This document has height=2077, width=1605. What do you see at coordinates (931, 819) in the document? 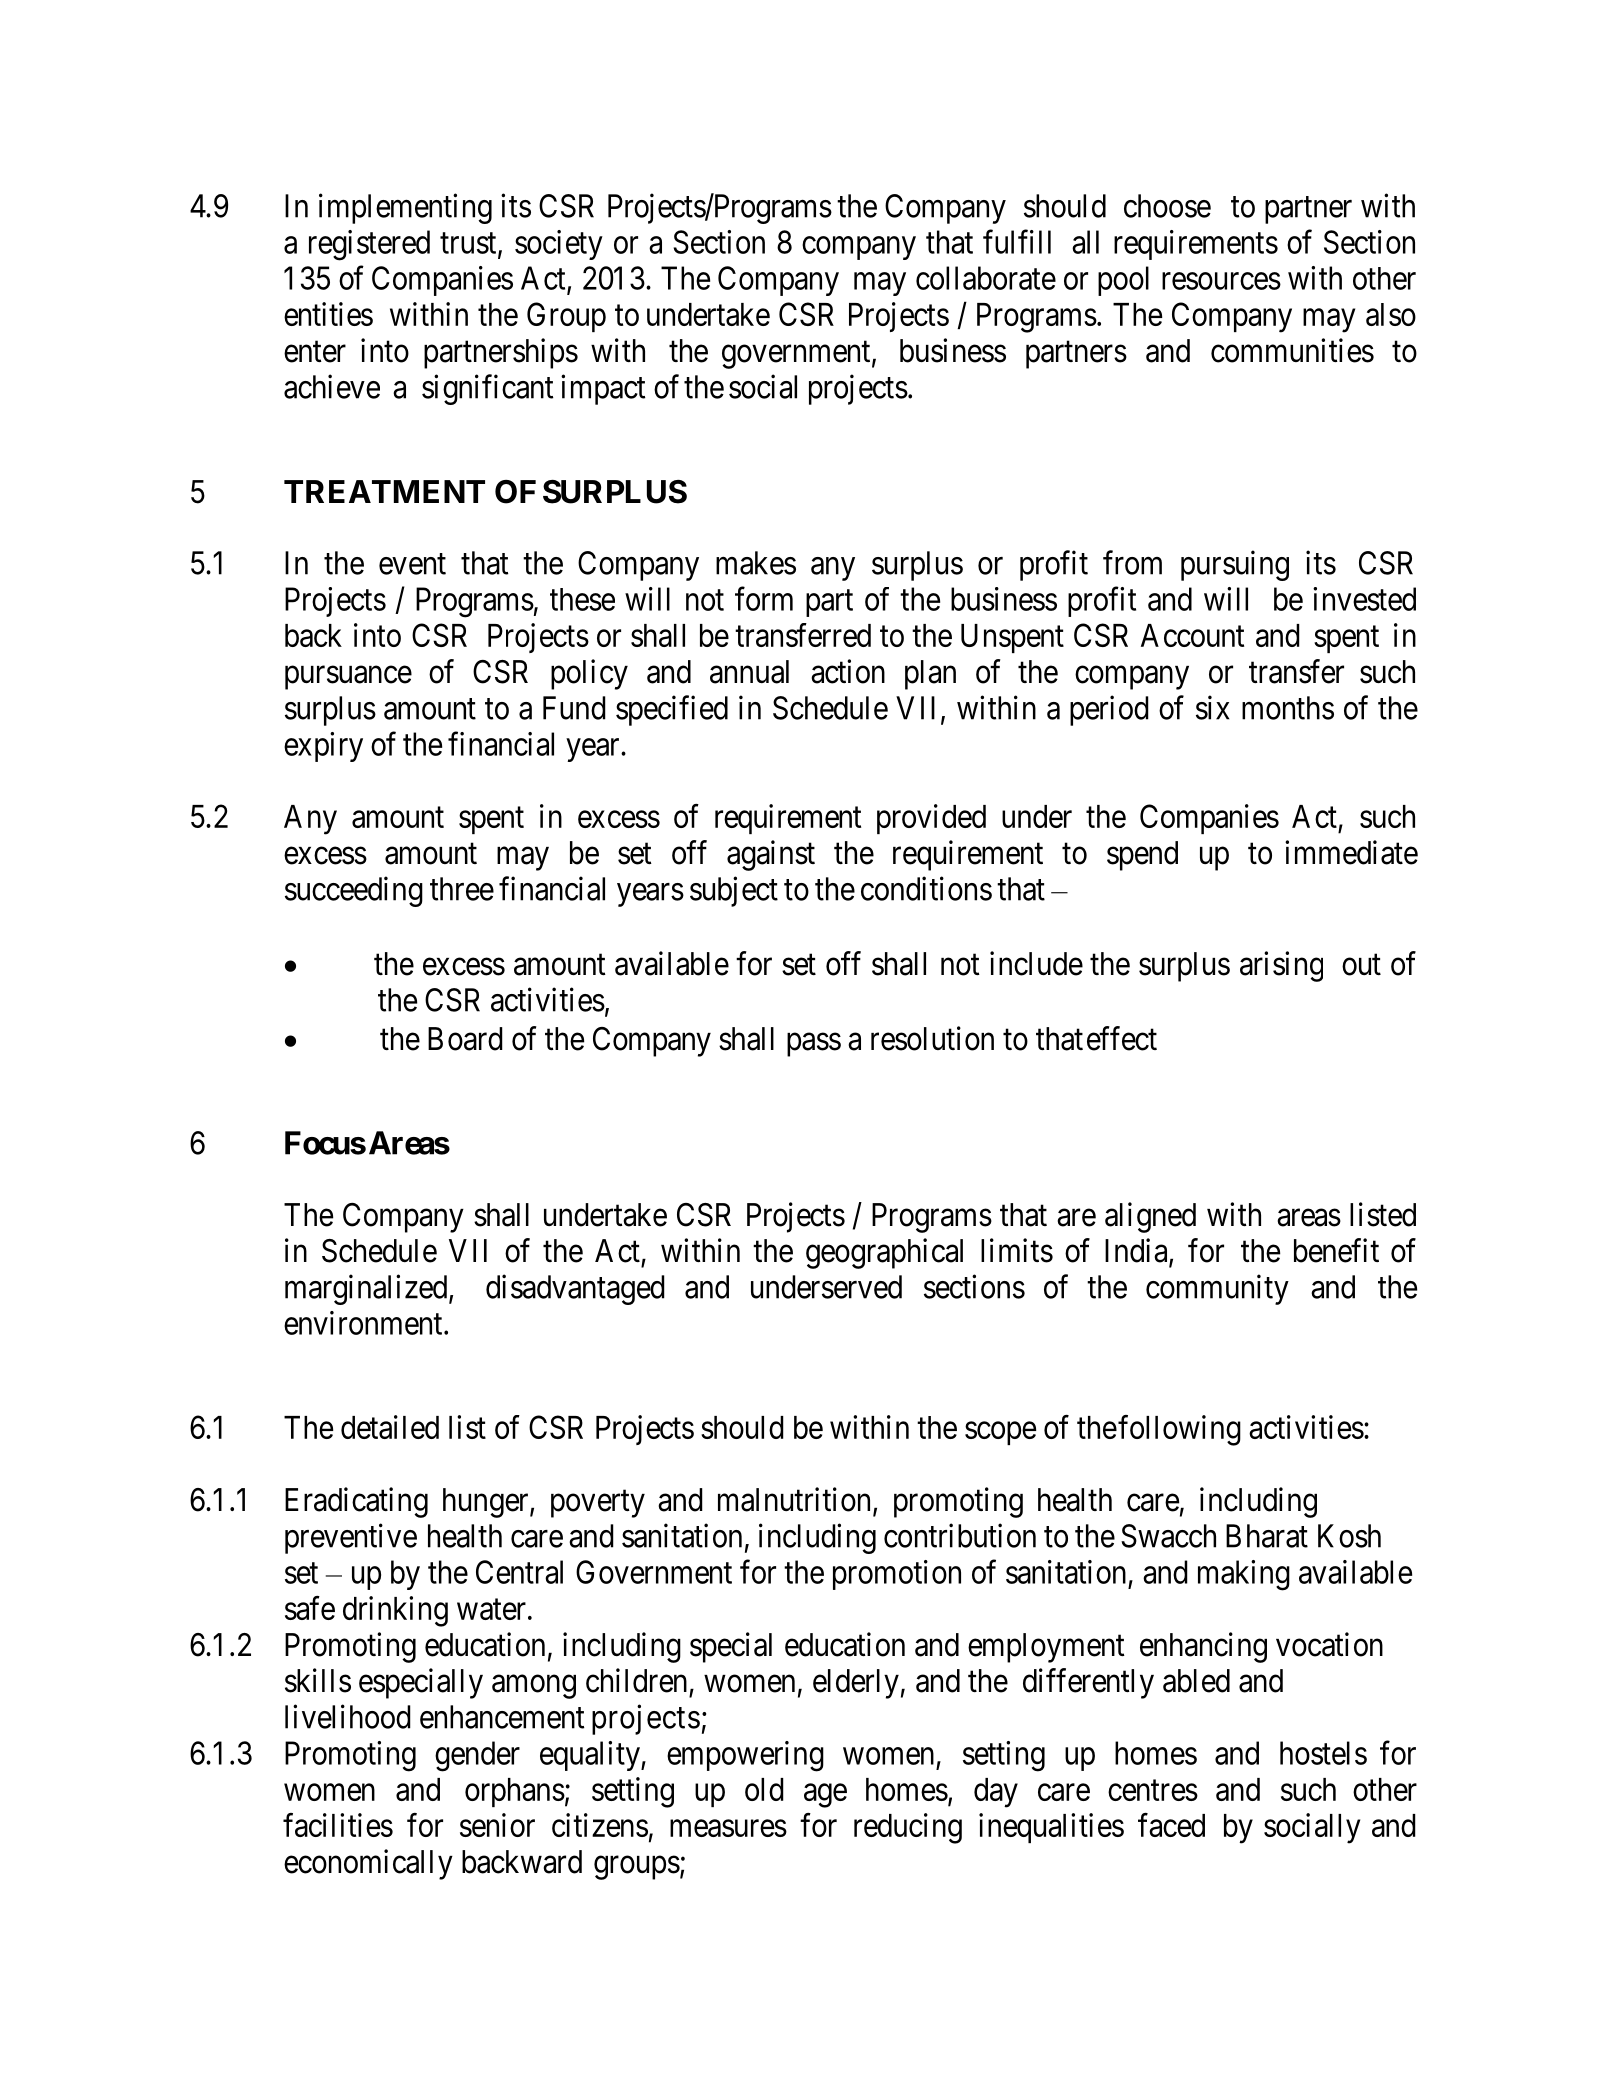
I see `provided` at bounding box center [931, 819].
